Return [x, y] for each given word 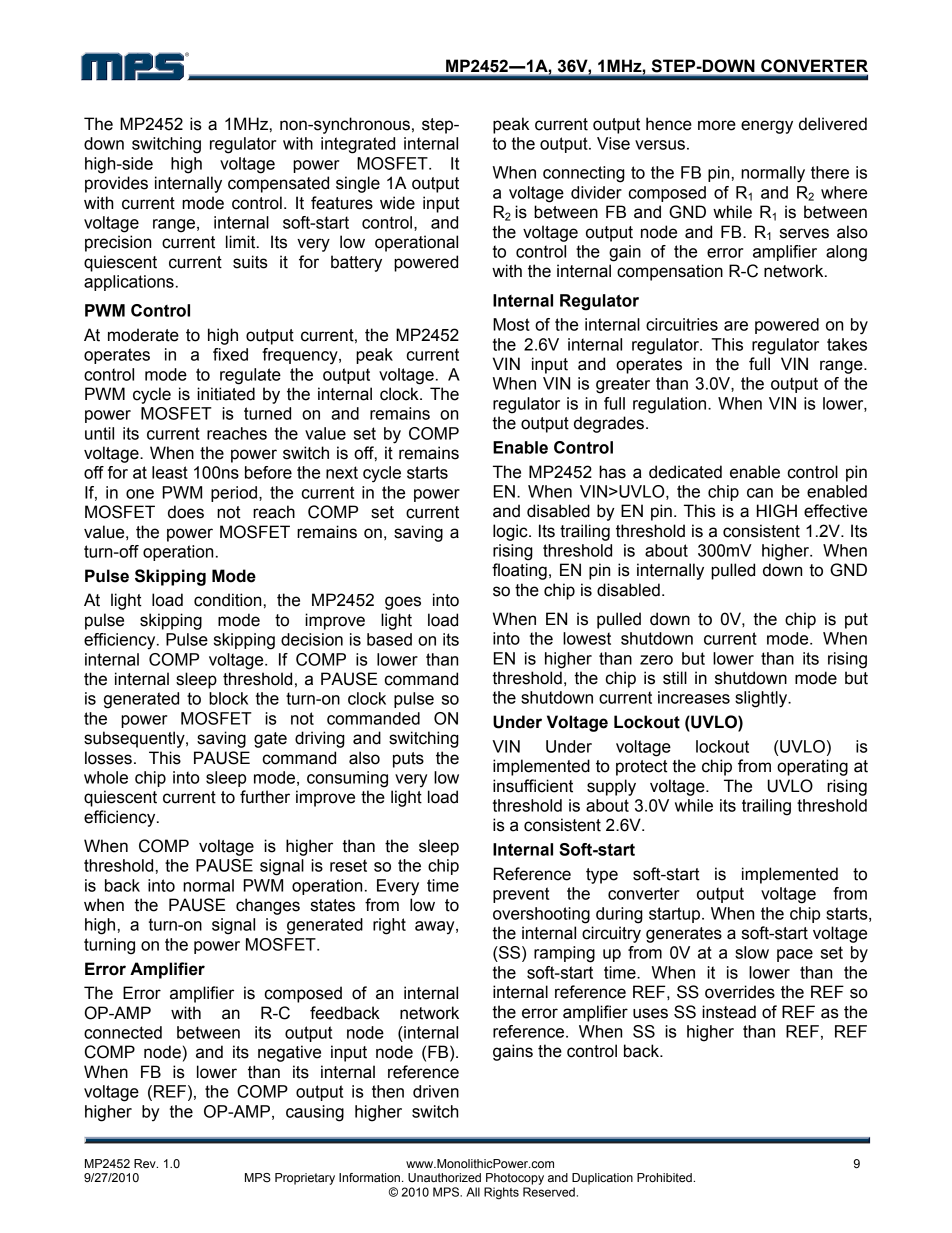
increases [694, 697]
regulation [671, 405]
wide [397, 203]
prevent [521, 895]
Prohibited [665, 1177]
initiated [226, 394]
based [389, 639]
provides [116, 184]
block [228, 698]
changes [268, 906]
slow [752, 952]
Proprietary [305, 1179]
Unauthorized [444, 1177]
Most [511, 324]
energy [767, 127]
